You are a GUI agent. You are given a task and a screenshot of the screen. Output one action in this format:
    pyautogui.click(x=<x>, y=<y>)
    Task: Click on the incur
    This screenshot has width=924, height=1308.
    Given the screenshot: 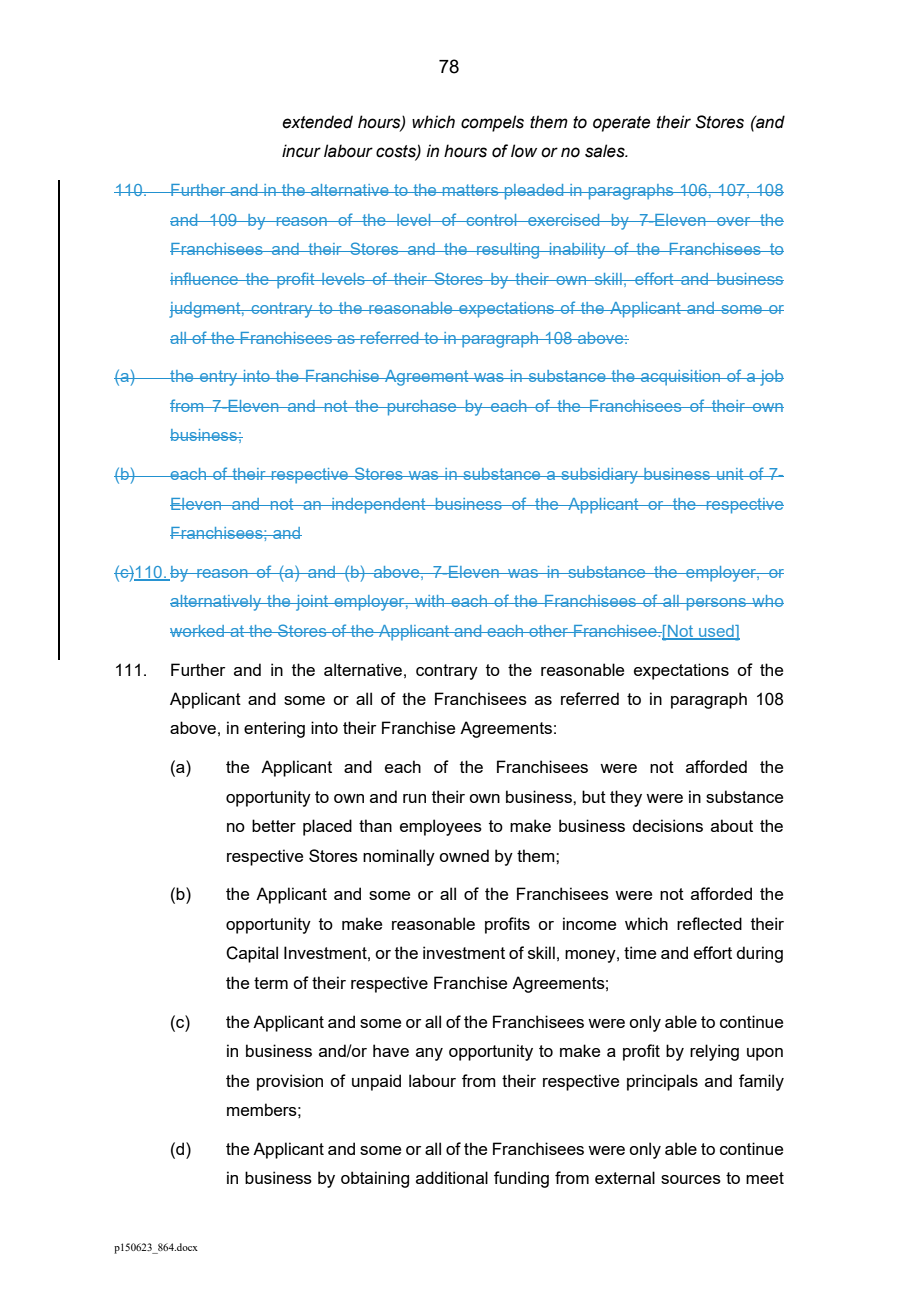 What is the action you would take?
    pyautogui.click(x=301, y=151)
